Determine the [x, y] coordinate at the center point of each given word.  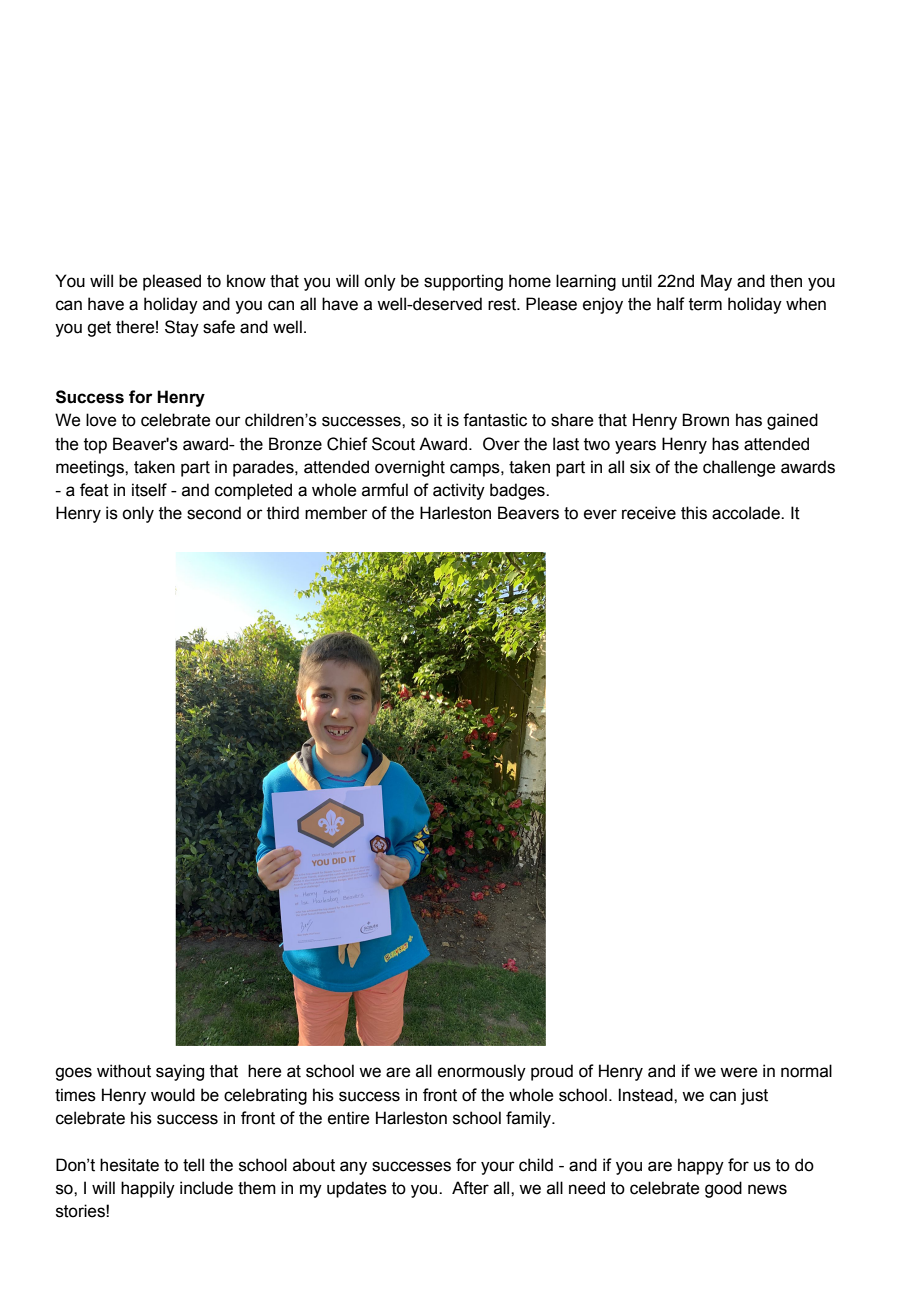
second [214, 513]
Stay [182, 328]
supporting [463, 282]
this [694, 513]
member [336, 513]
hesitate [129, 1165]
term [705, 304]
